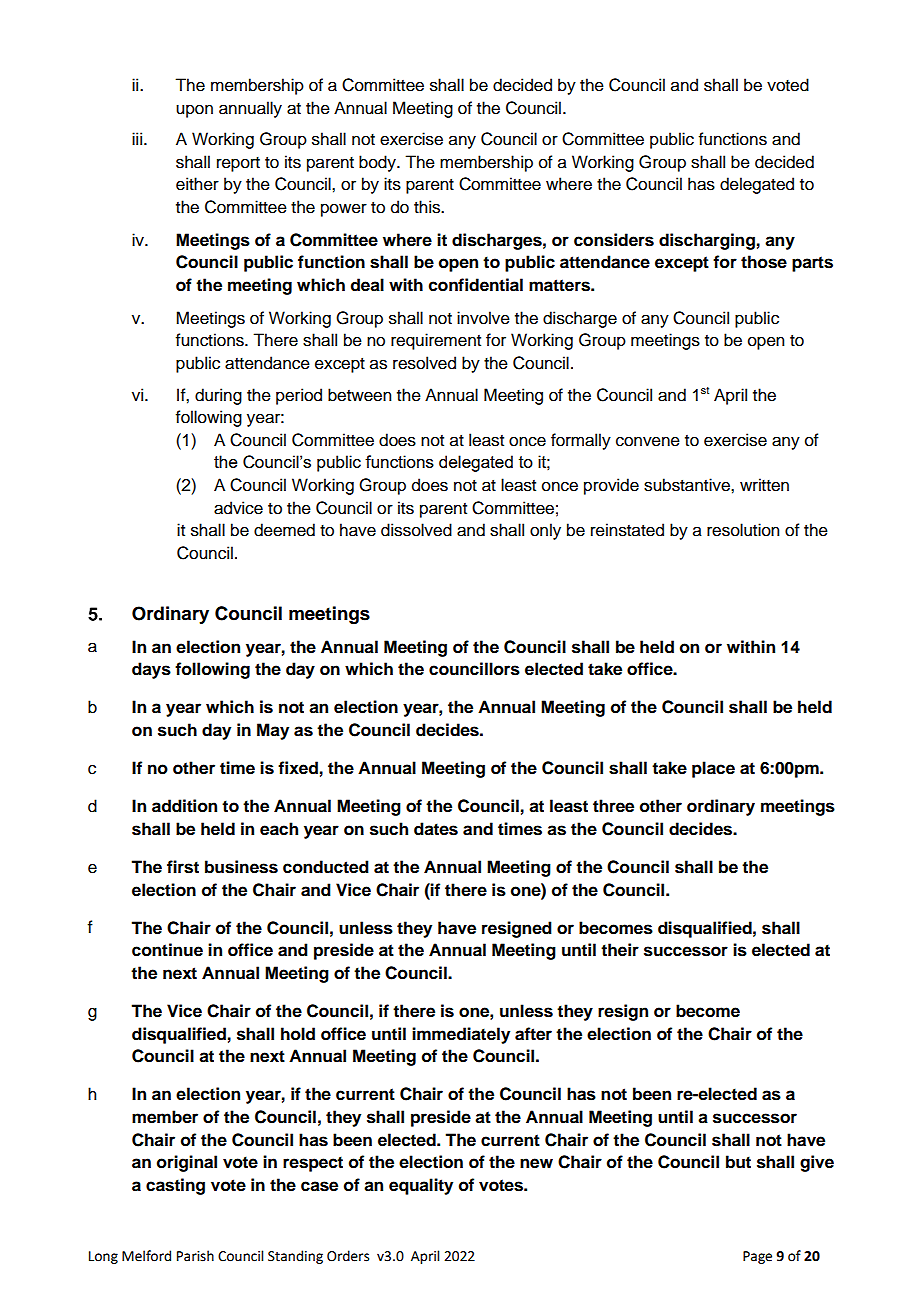 The height and width of the screenshot is (1308, 924). Describe the element at coordinates (421, 1186) in the screenshot. I see `equality` at that location.
